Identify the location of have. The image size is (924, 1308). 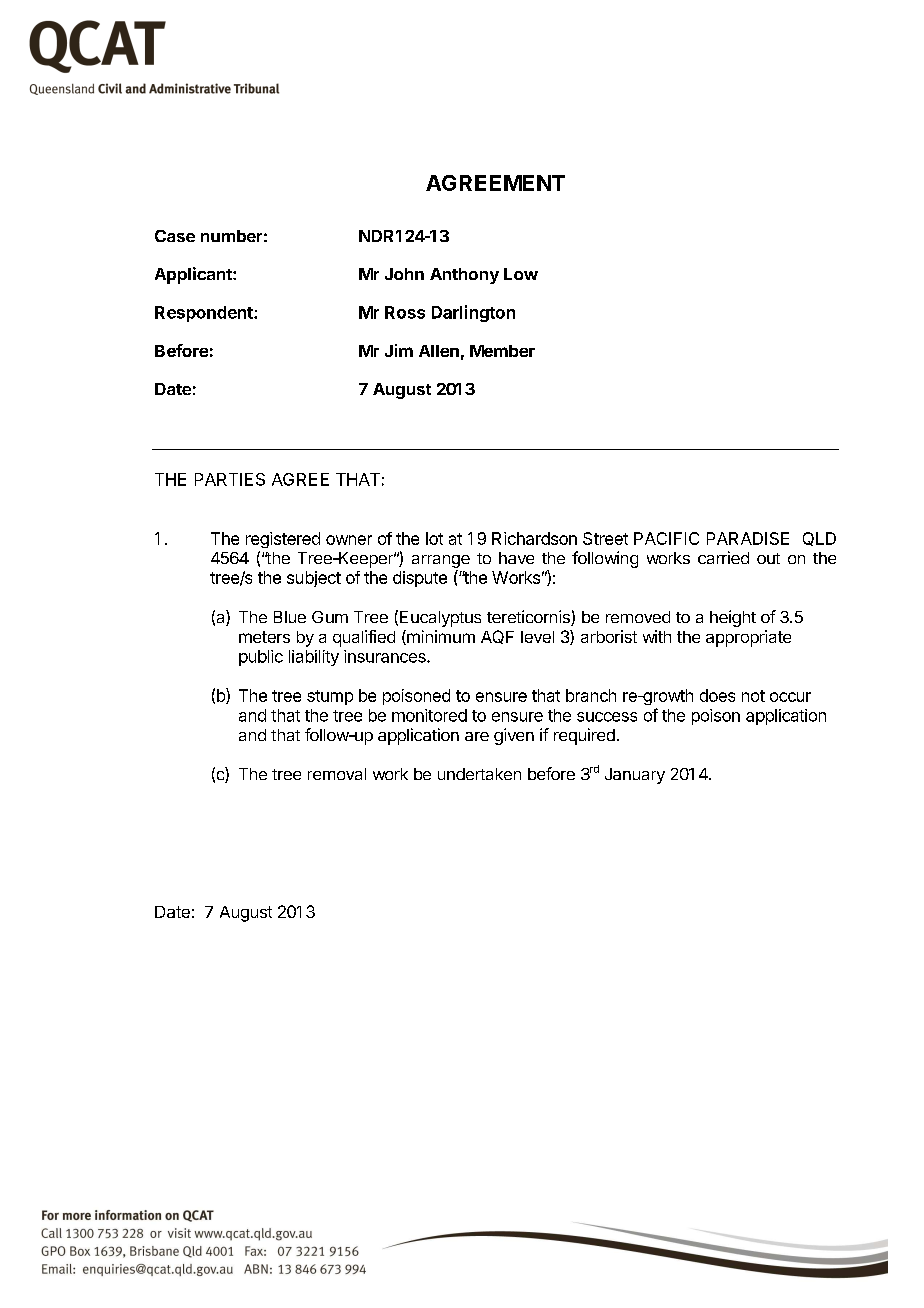
(516, 558).
